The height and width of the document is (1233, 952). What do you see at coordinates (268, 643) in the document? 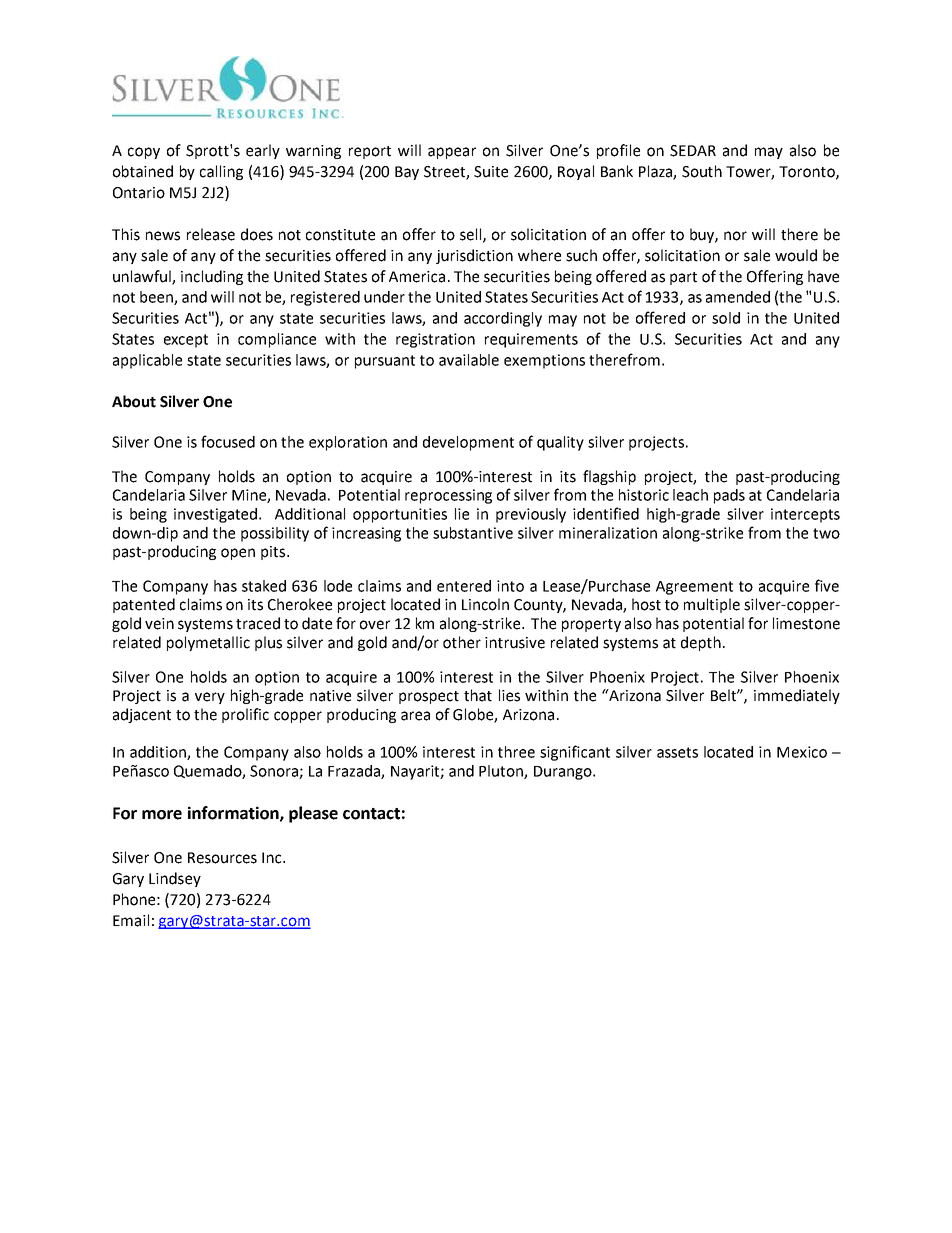
I see `plus` at bounding box center [268, 643].
